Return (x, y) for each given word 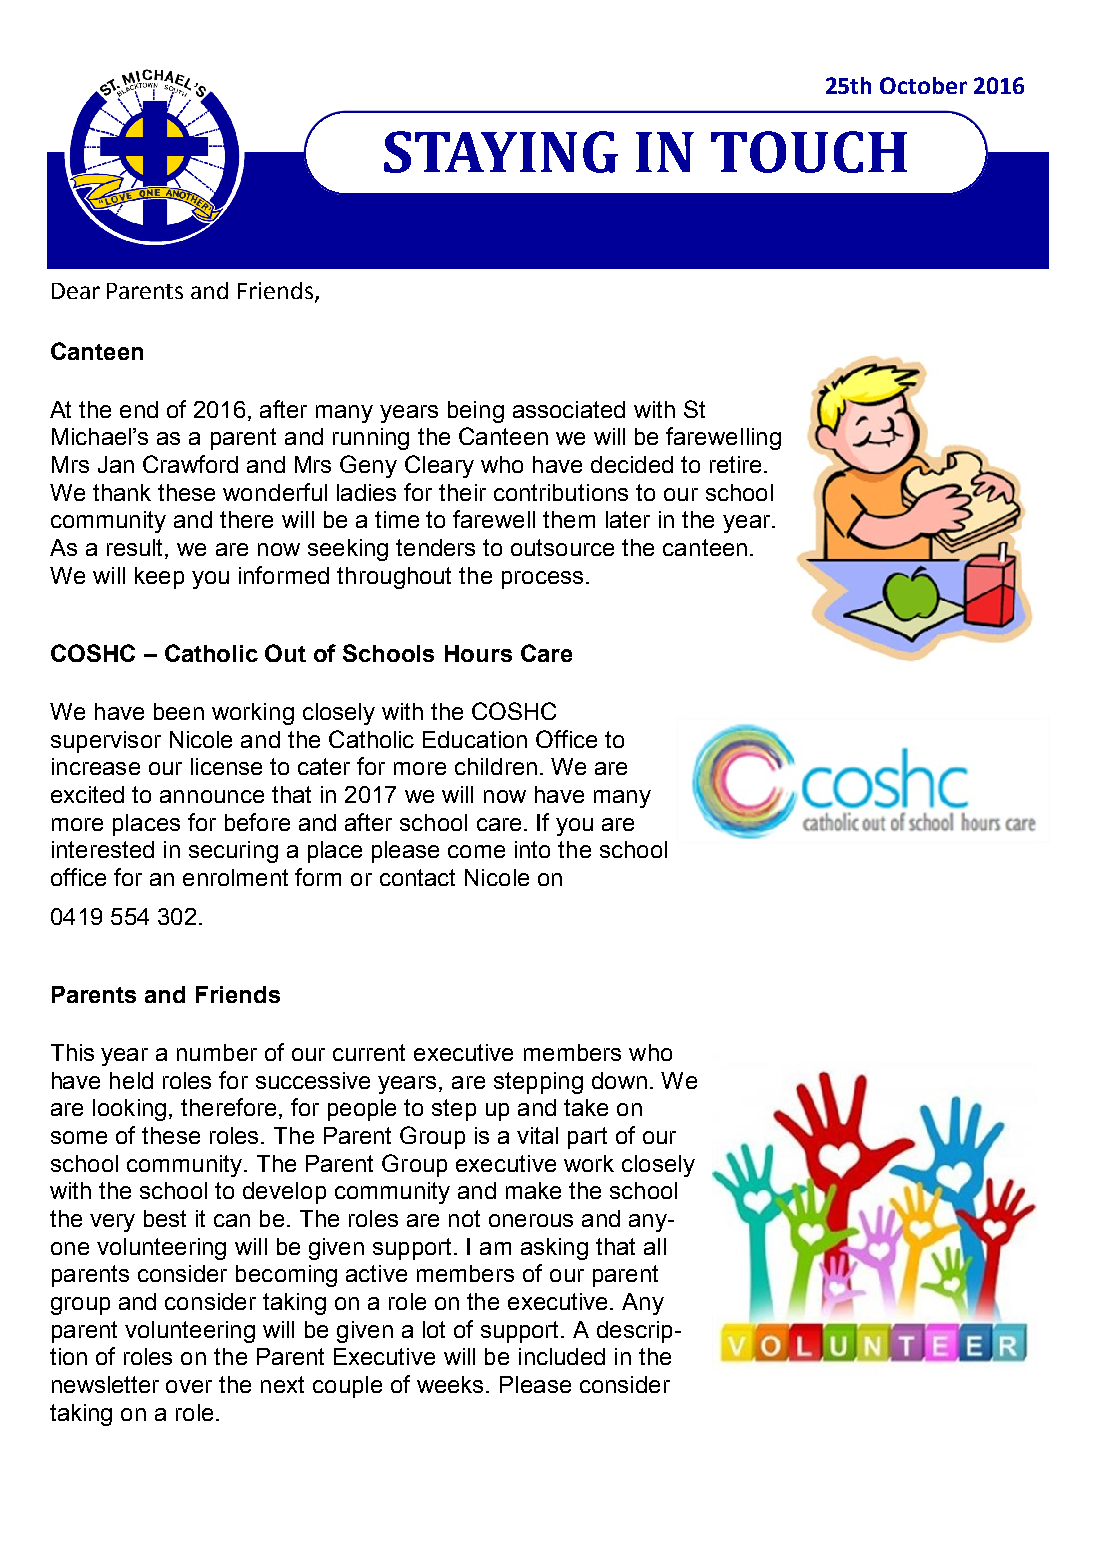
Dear (76, 291)
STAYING (501, 152)
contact (417, 877)
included (562, 1356)
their (462, 492)
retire (735, 464)
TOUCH (809, 152)
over (189, 1386)
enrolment (235, 877)
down (619, 1080)
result (136, 549)
